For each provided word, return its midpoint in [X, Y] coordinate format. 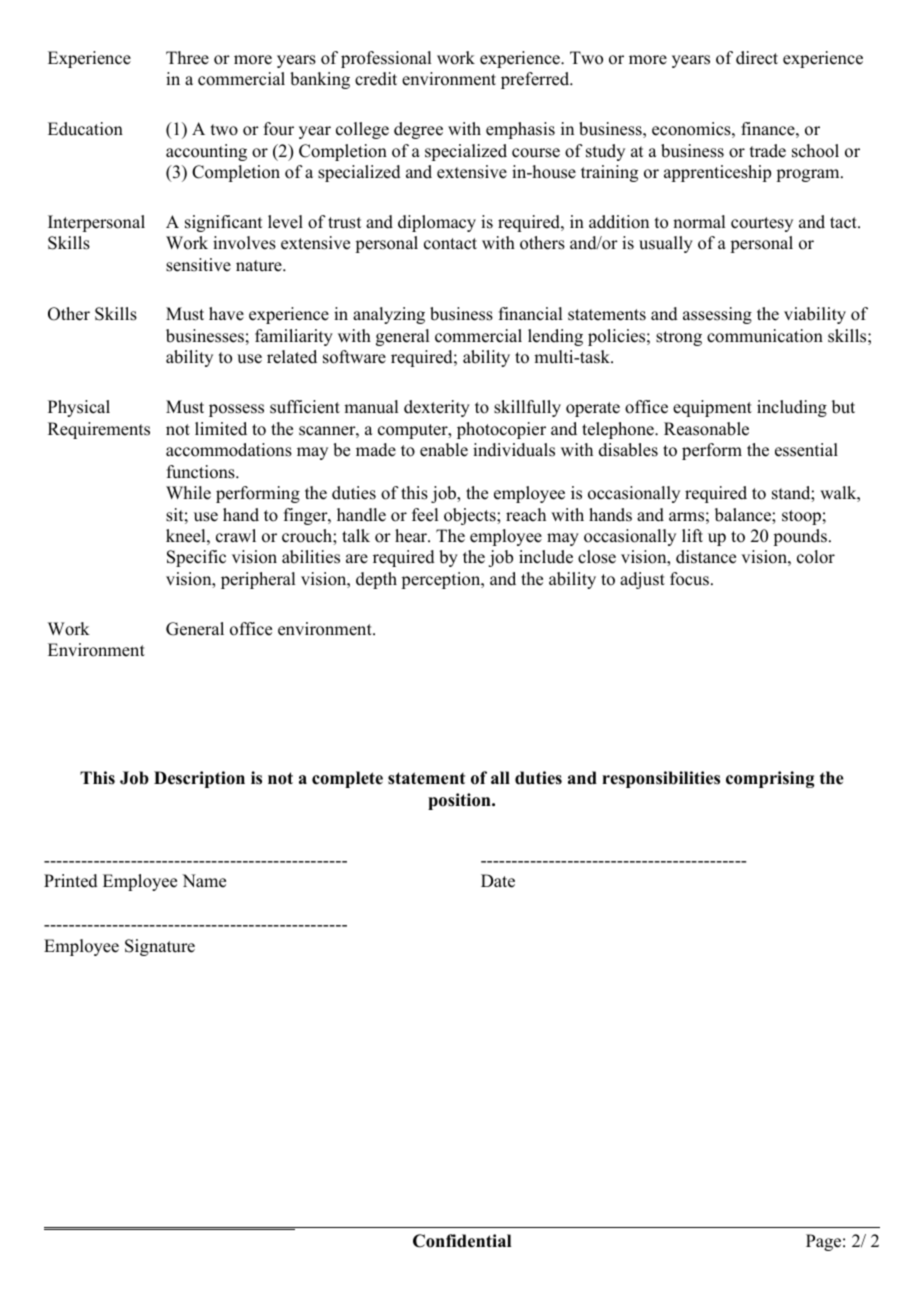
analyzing [389, 315]
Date [498, 881]
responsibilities [661, 779]
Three [187, 58]
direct [757, 58]
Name [204, 881]
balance [744, 515]
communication [765, 336]
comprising [770, 779]
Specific [196, 558]
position [460, 801]
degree [418, 130]
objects [471, 516]
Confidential [462, 1241]
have [226, 314]
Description [199, 779]
